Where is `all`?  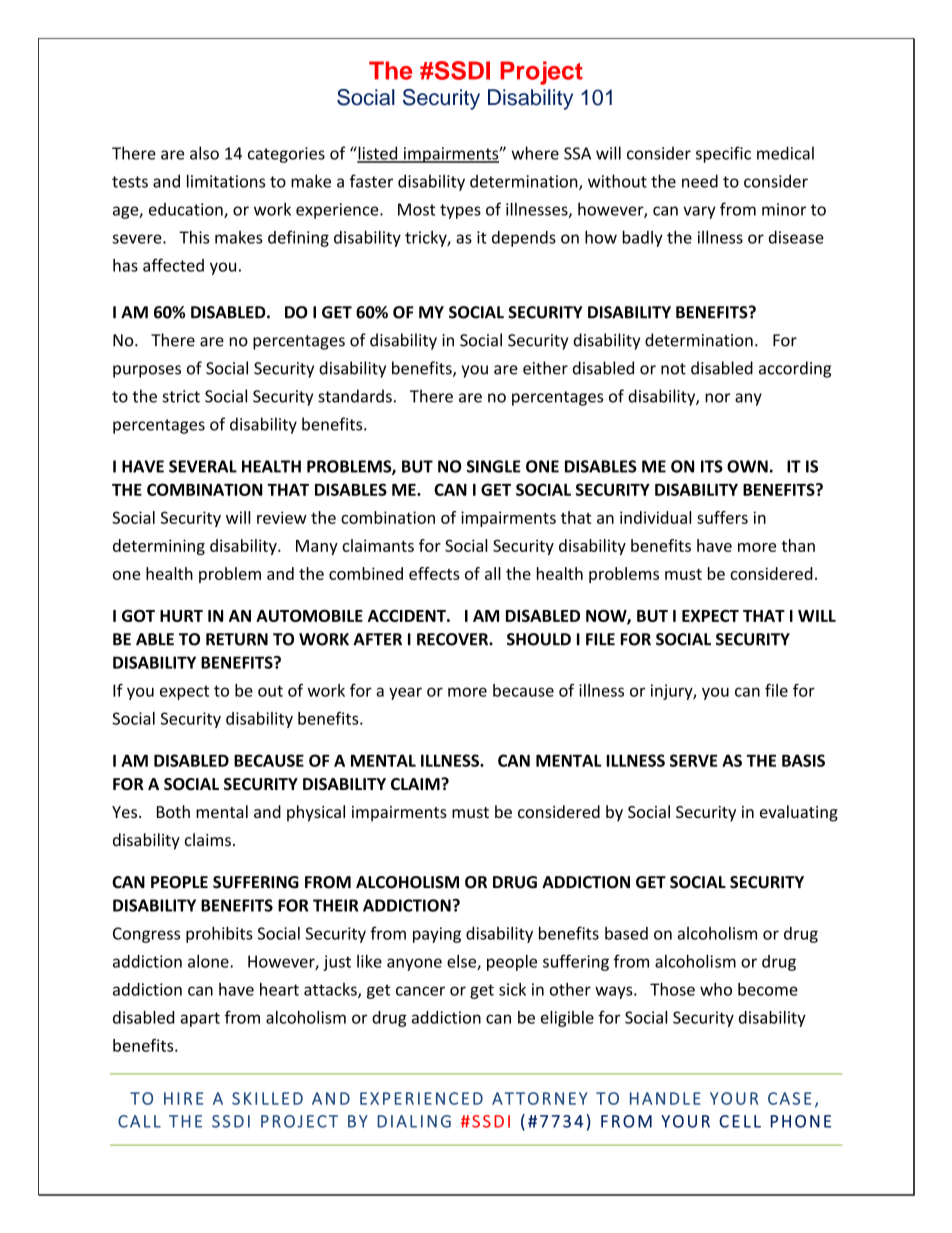 all is located at coordinates (493, 573).
